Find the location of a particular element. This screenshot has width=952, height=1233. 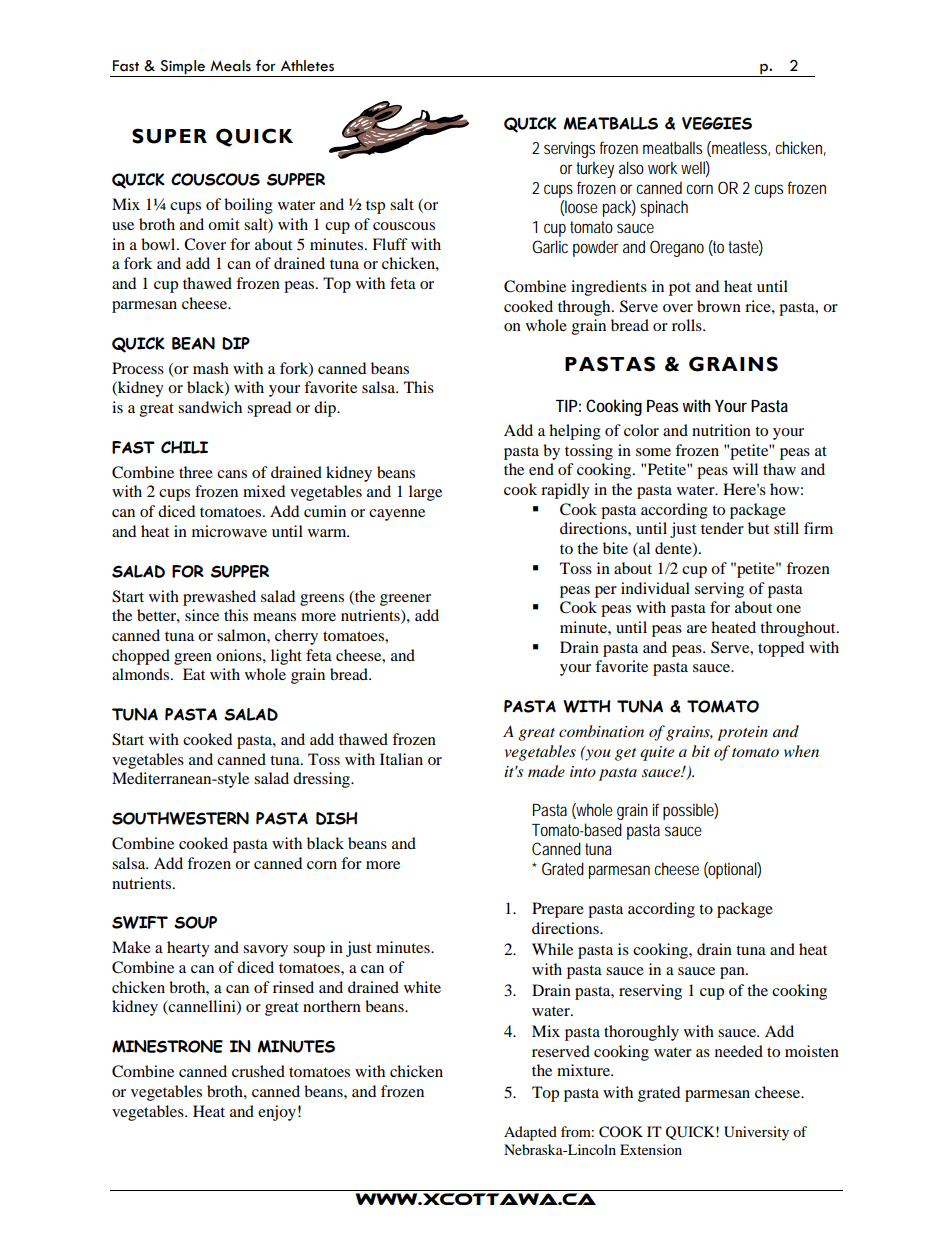

topped is located at coordinates (781, 649).
